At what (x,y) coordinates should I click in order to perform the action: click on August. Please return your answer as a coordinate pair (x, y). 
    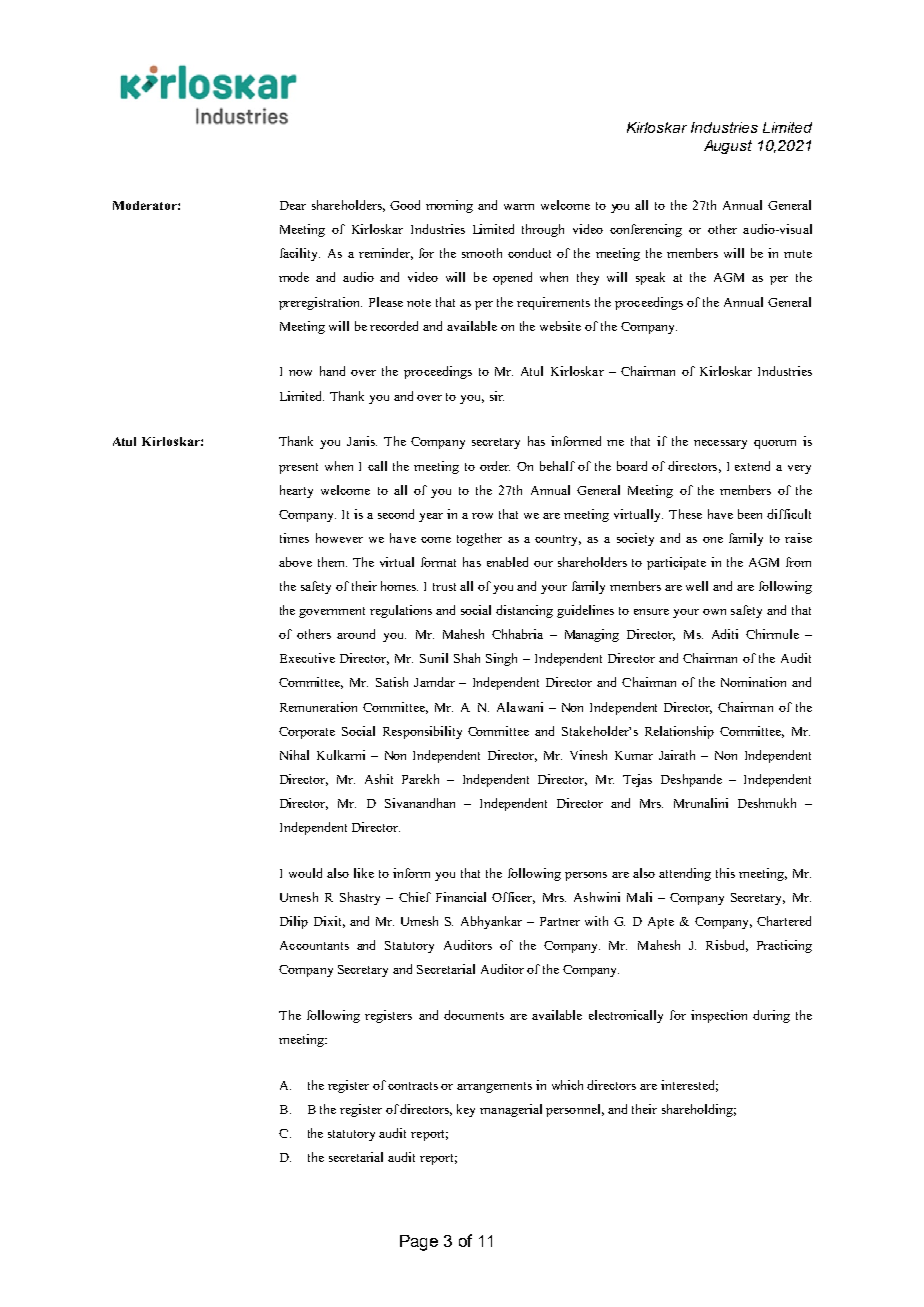
    Looking at the image, I should click on (728, 147).
